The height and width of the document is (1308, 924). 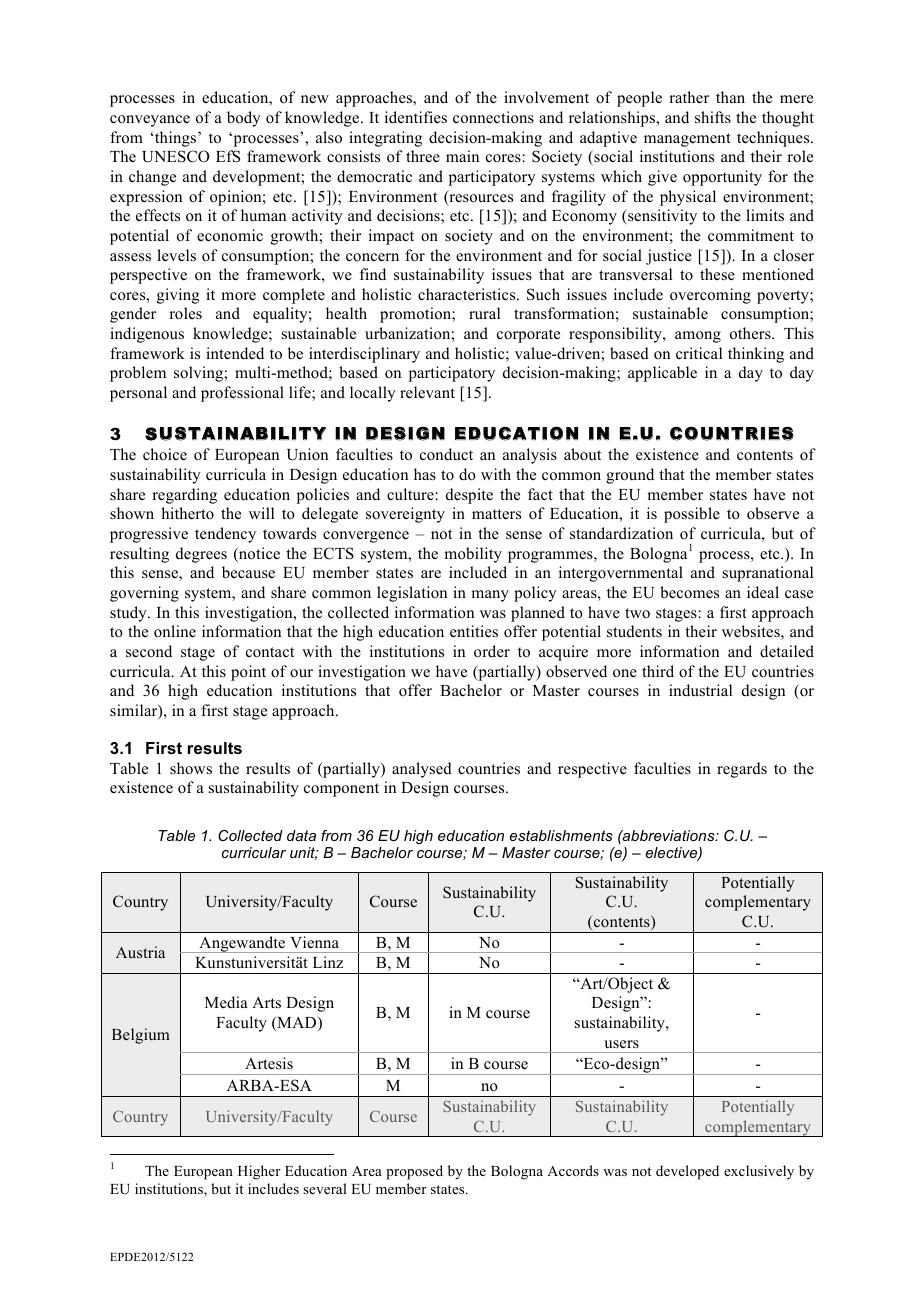 What do you see at coordinates (242, 394) in the document?
I see `professional` at bounding box center [242, 394].
